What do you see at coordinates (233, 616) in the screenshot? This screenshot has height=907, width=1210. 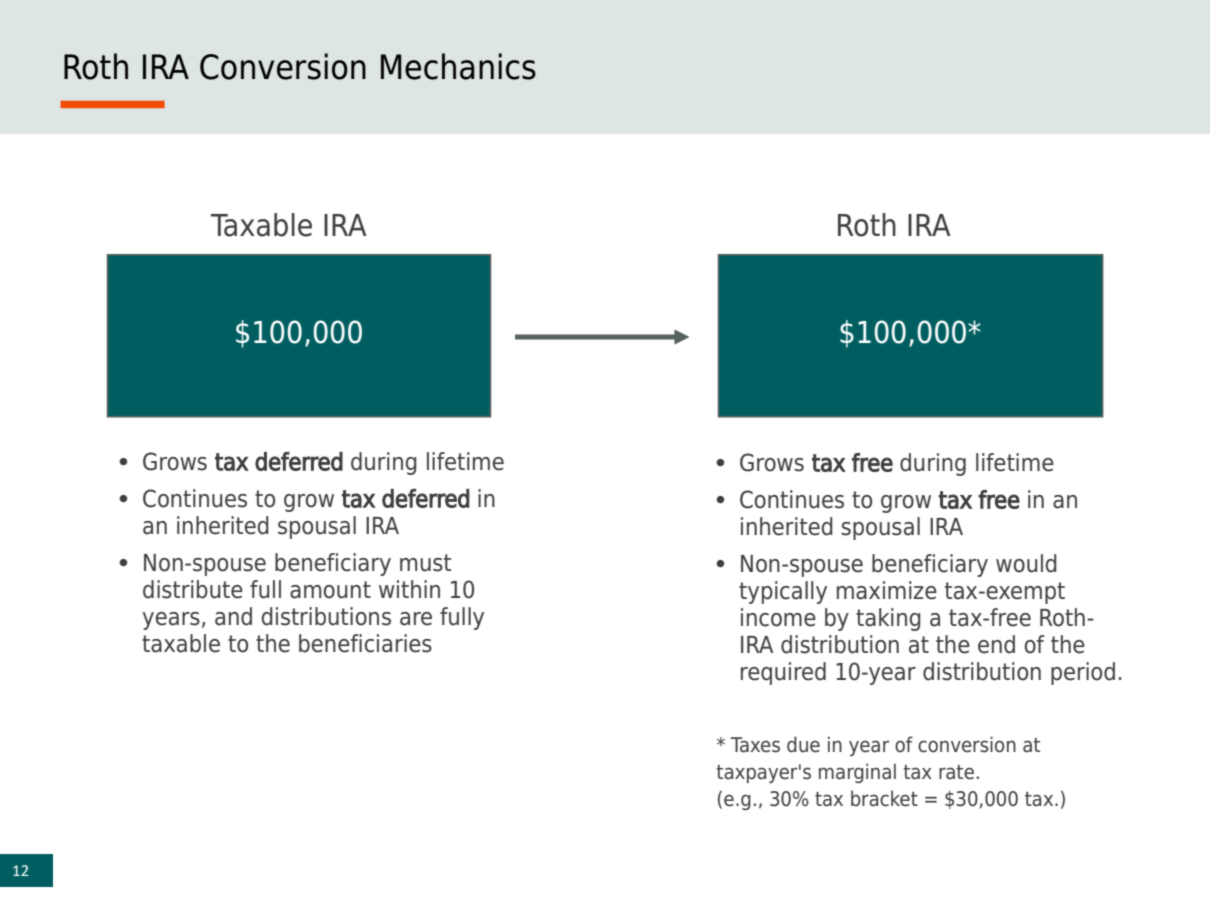 I see `and` at bounding box center [233, 616].
